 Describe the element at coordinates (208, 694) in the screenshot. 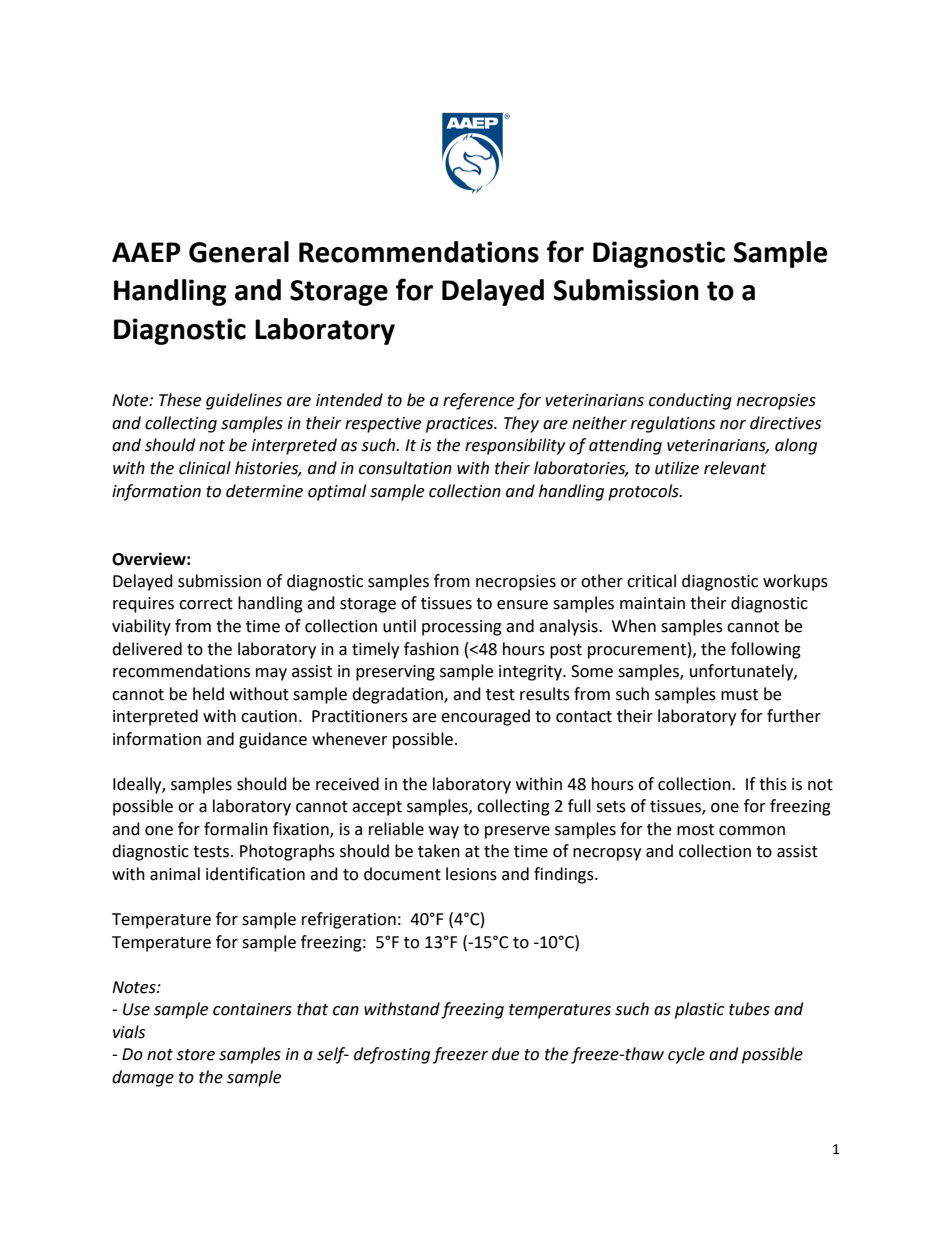

I see `held` at that location.
